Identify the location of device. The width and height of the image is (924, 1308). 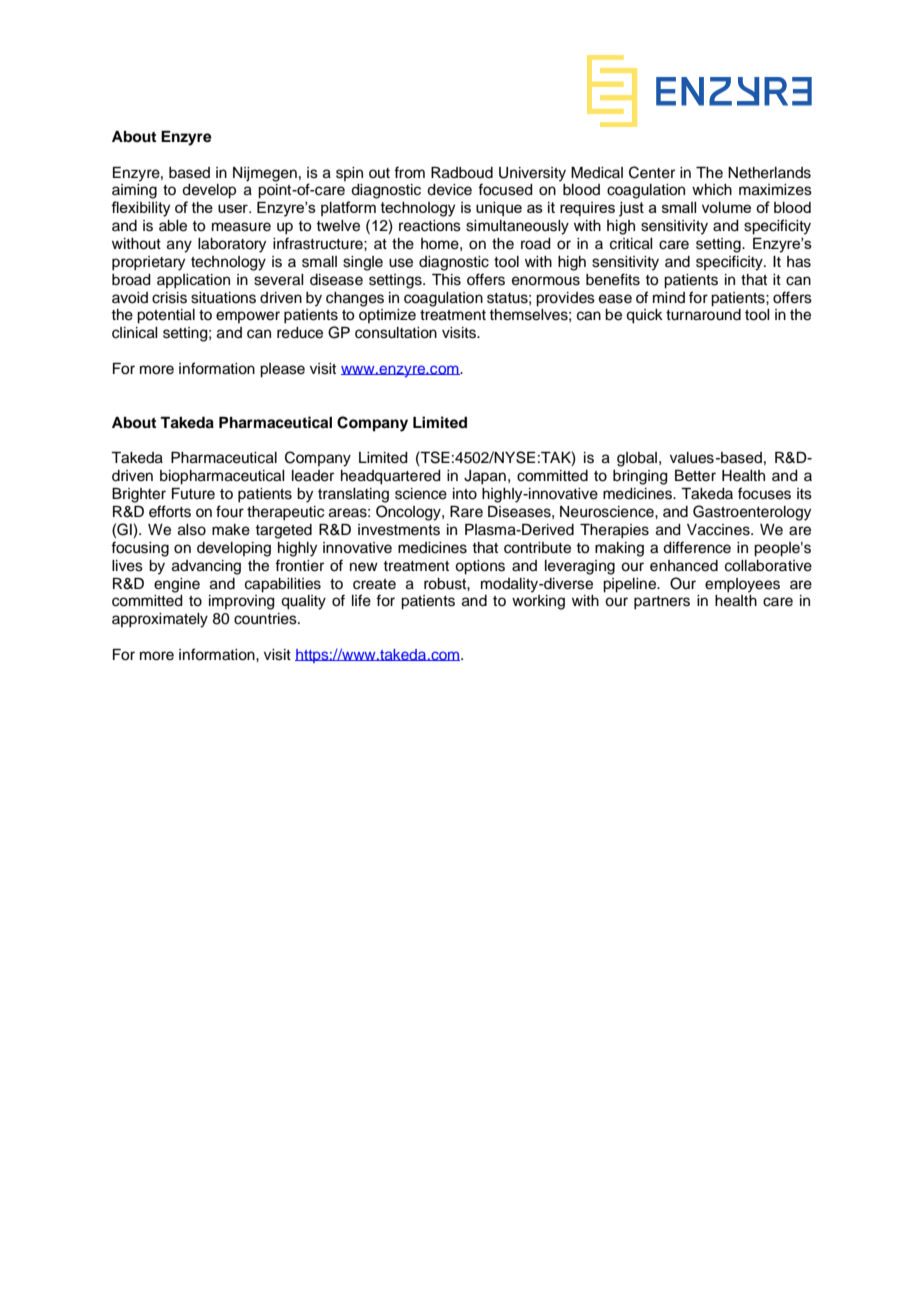
(449, 190).
